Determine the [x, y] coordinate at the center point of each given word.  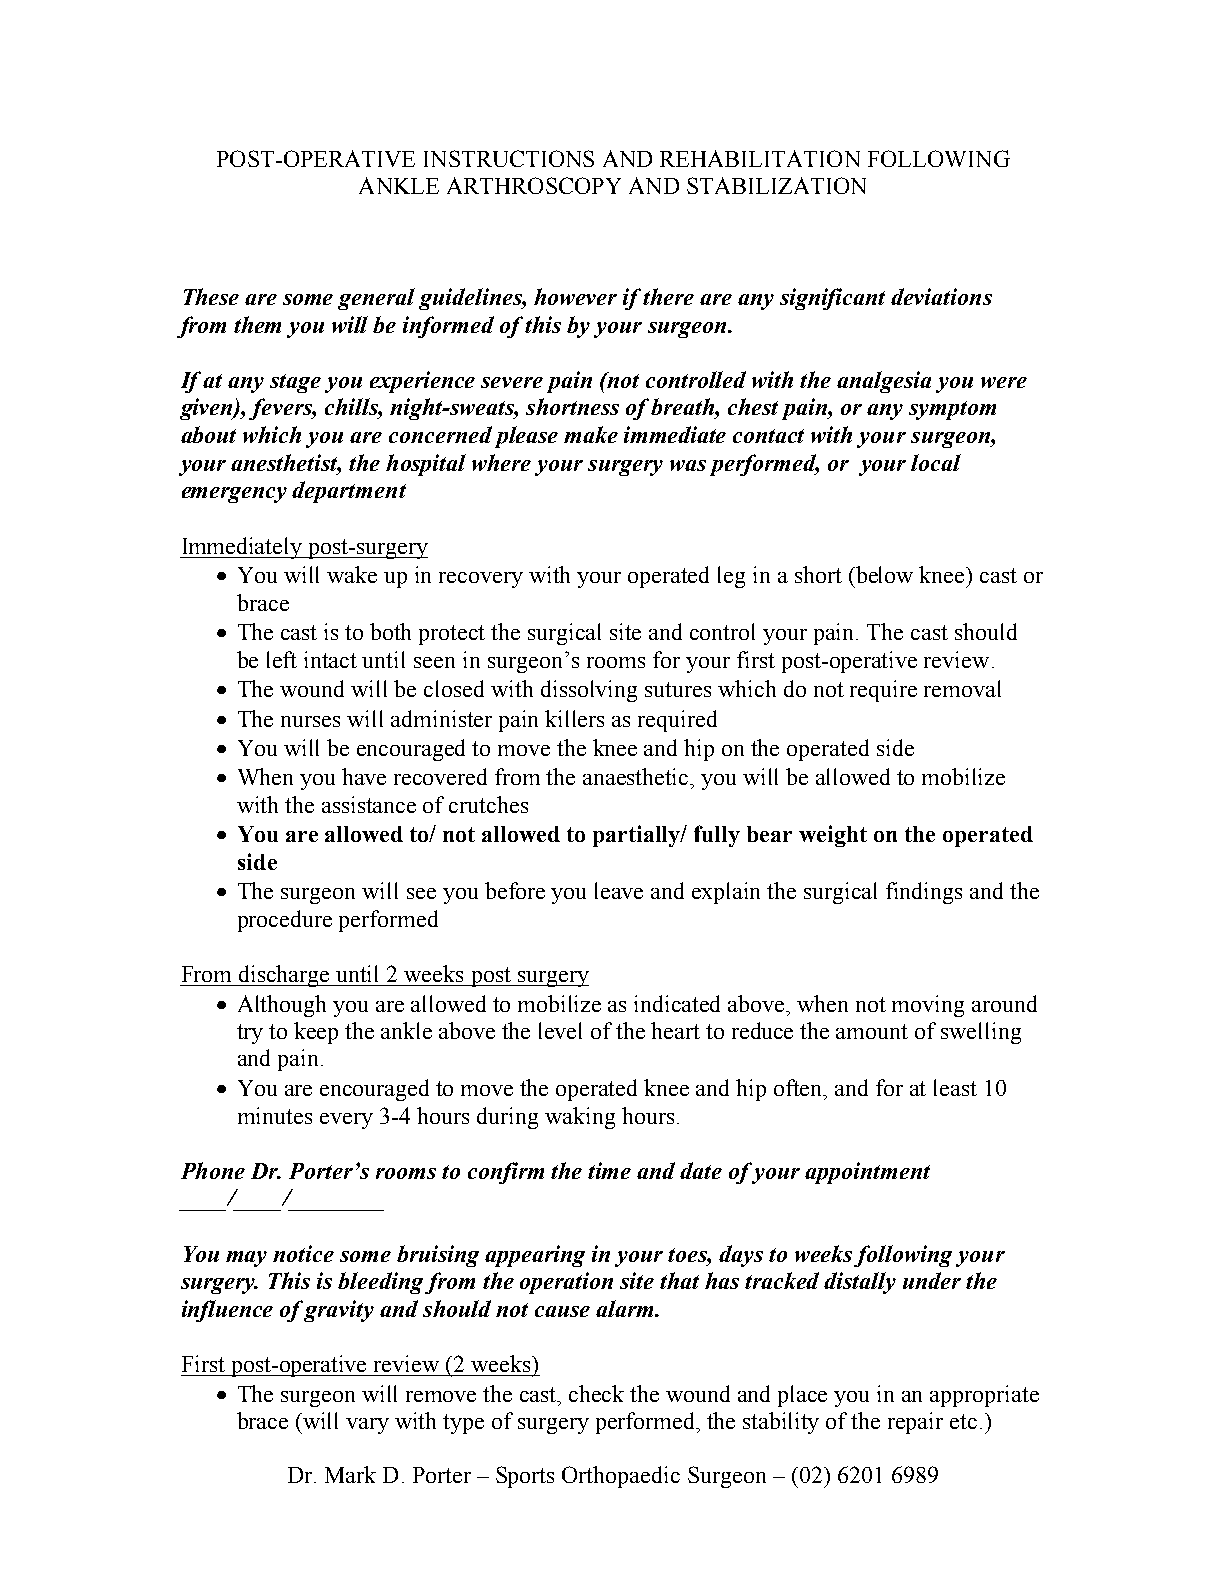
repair [915, 1423]
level [560, 1030]
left [282, 659]
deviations [941, 296]
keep [316, 1033]
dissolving [589, 691]
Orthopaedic [621, 1477]
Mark [350, 1474]
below [883, 574]
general [376, 299]
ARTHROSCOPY [534, 185]
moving [928, 1006]
